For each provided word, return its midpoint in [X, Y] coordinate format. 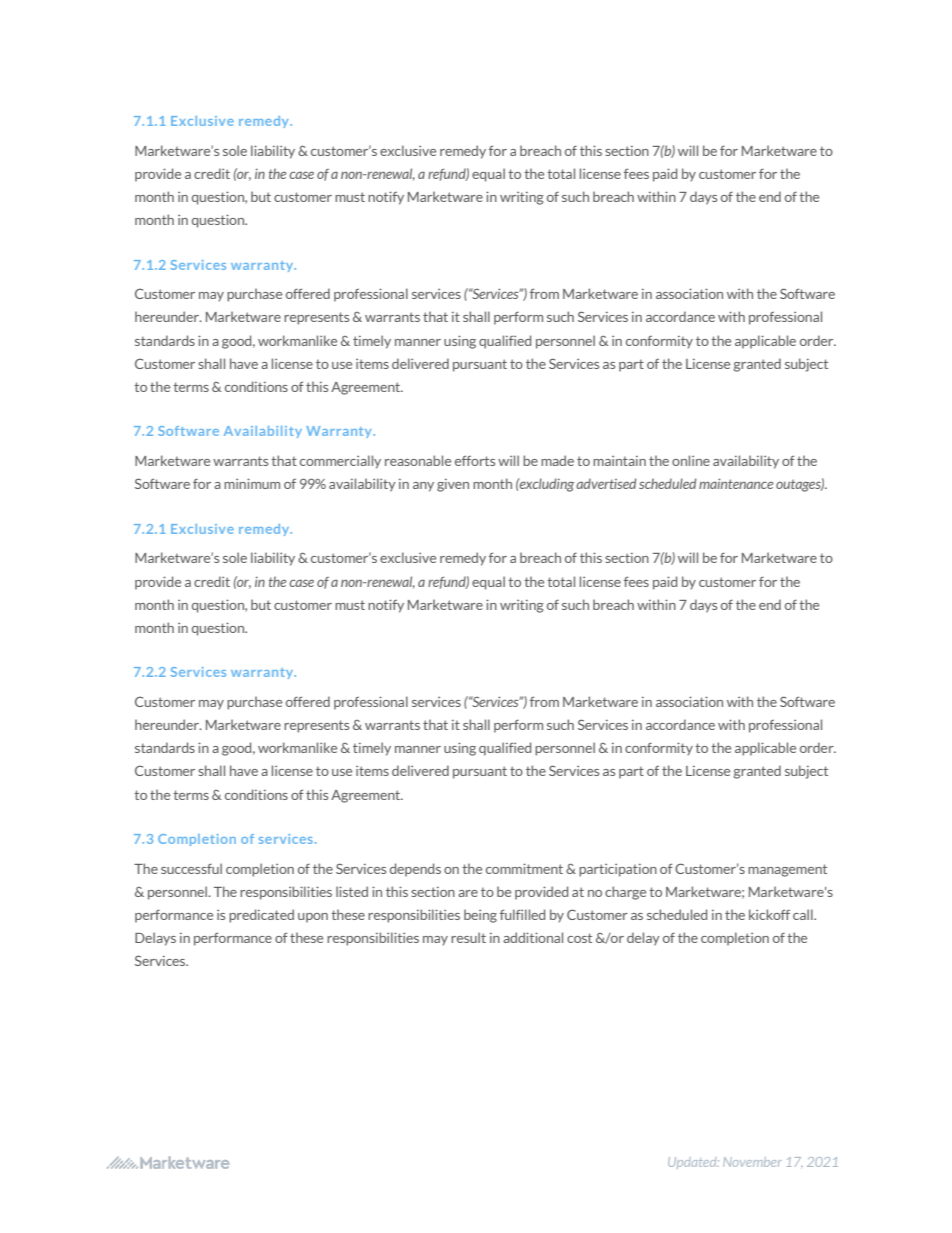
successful [191, 868]
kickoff [769, 914]
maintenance [736, 483]
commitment [524, 868]
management [787, 870]
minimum [252, 483]
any [423, 487]
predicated [261, 916]
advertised [606, 483]
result [468, 937]
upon [313, 918]
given [453, 485]
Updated [693, 1163]
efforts [475, 460]
